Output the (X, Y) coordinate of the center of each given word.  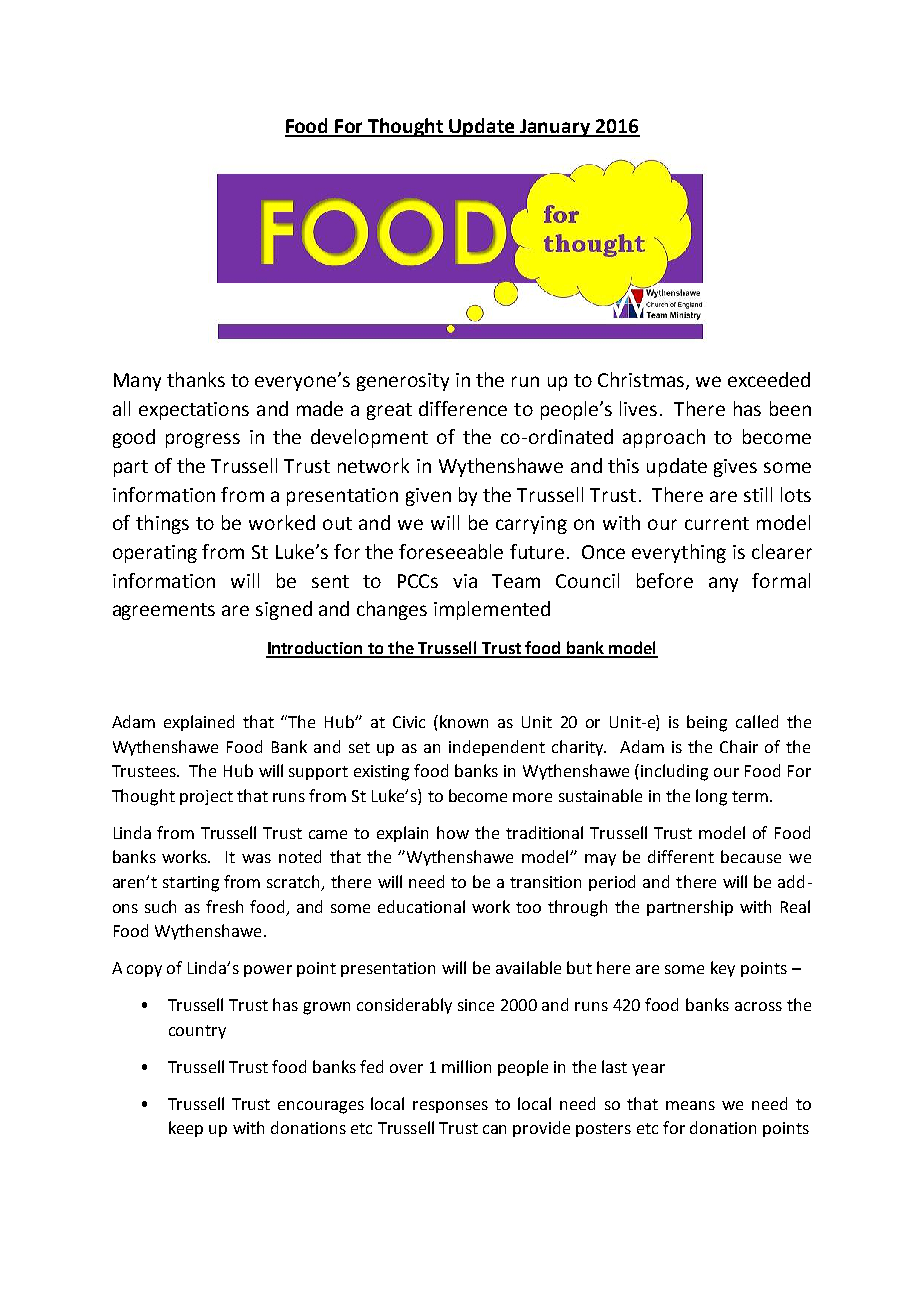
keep (186, 1129)
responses (450, 1107)
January (555, 128)
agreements (164, 611)
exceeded (769, 379)
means (690, 1105)
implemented (492, 610)
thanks (196, 379)
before (665, 580)
